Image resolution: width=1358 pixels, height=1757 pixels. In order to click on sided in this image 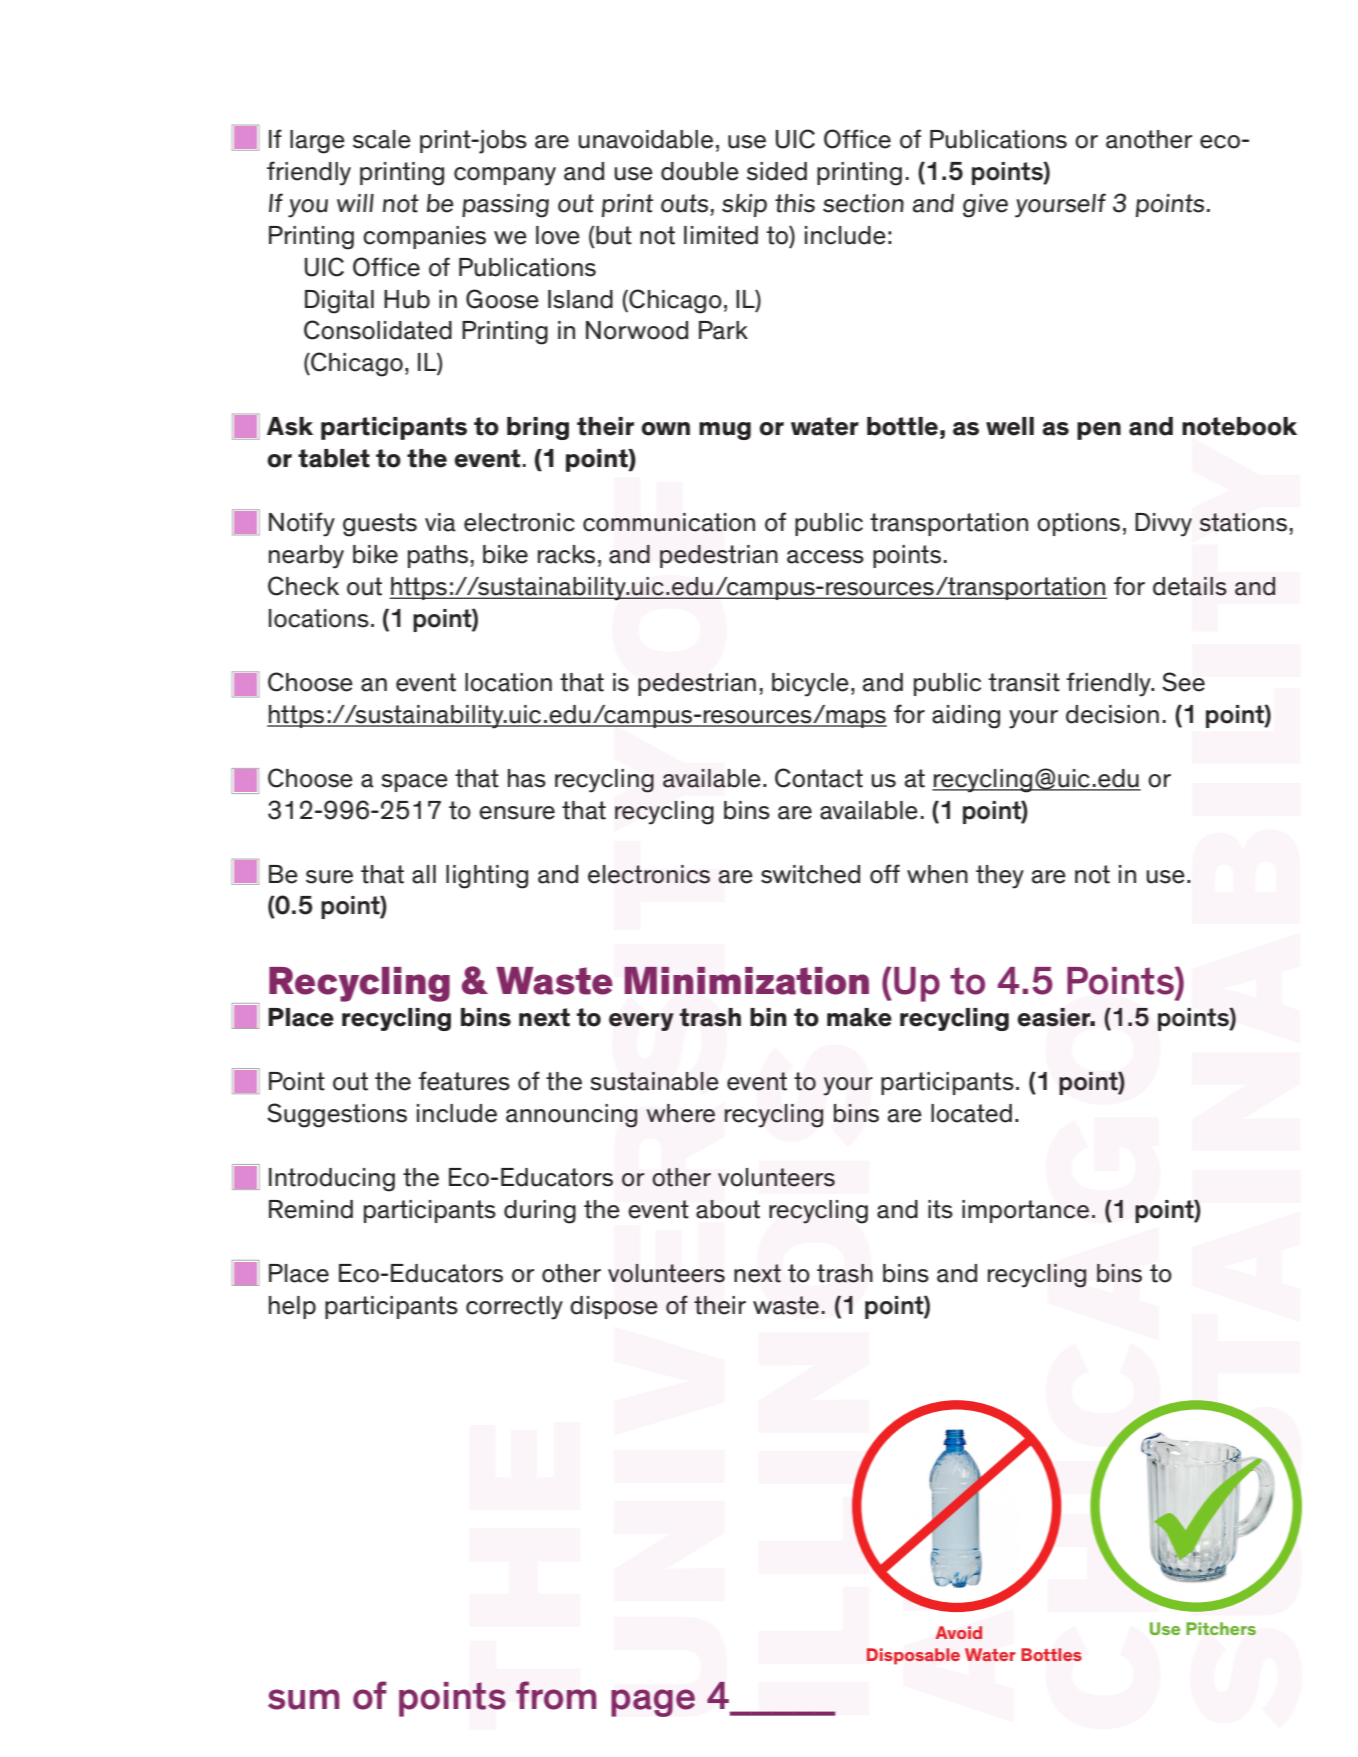, I will do `click(777, 171)`.
